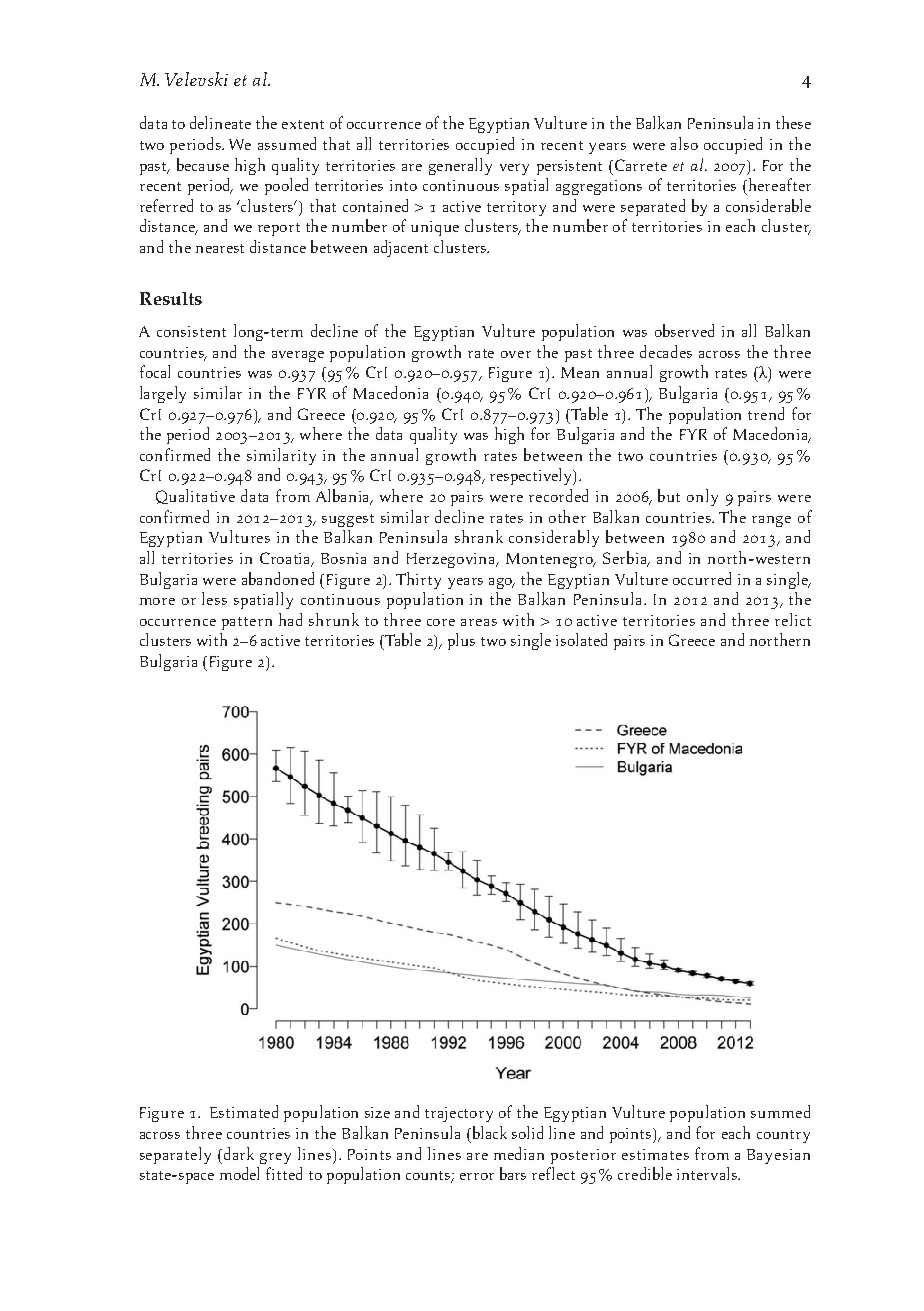 Image resolution: width=924 pixels, height=1311 pixels. Describe the element at coordinates (203, 164) in the image. I see `because` at that location.
